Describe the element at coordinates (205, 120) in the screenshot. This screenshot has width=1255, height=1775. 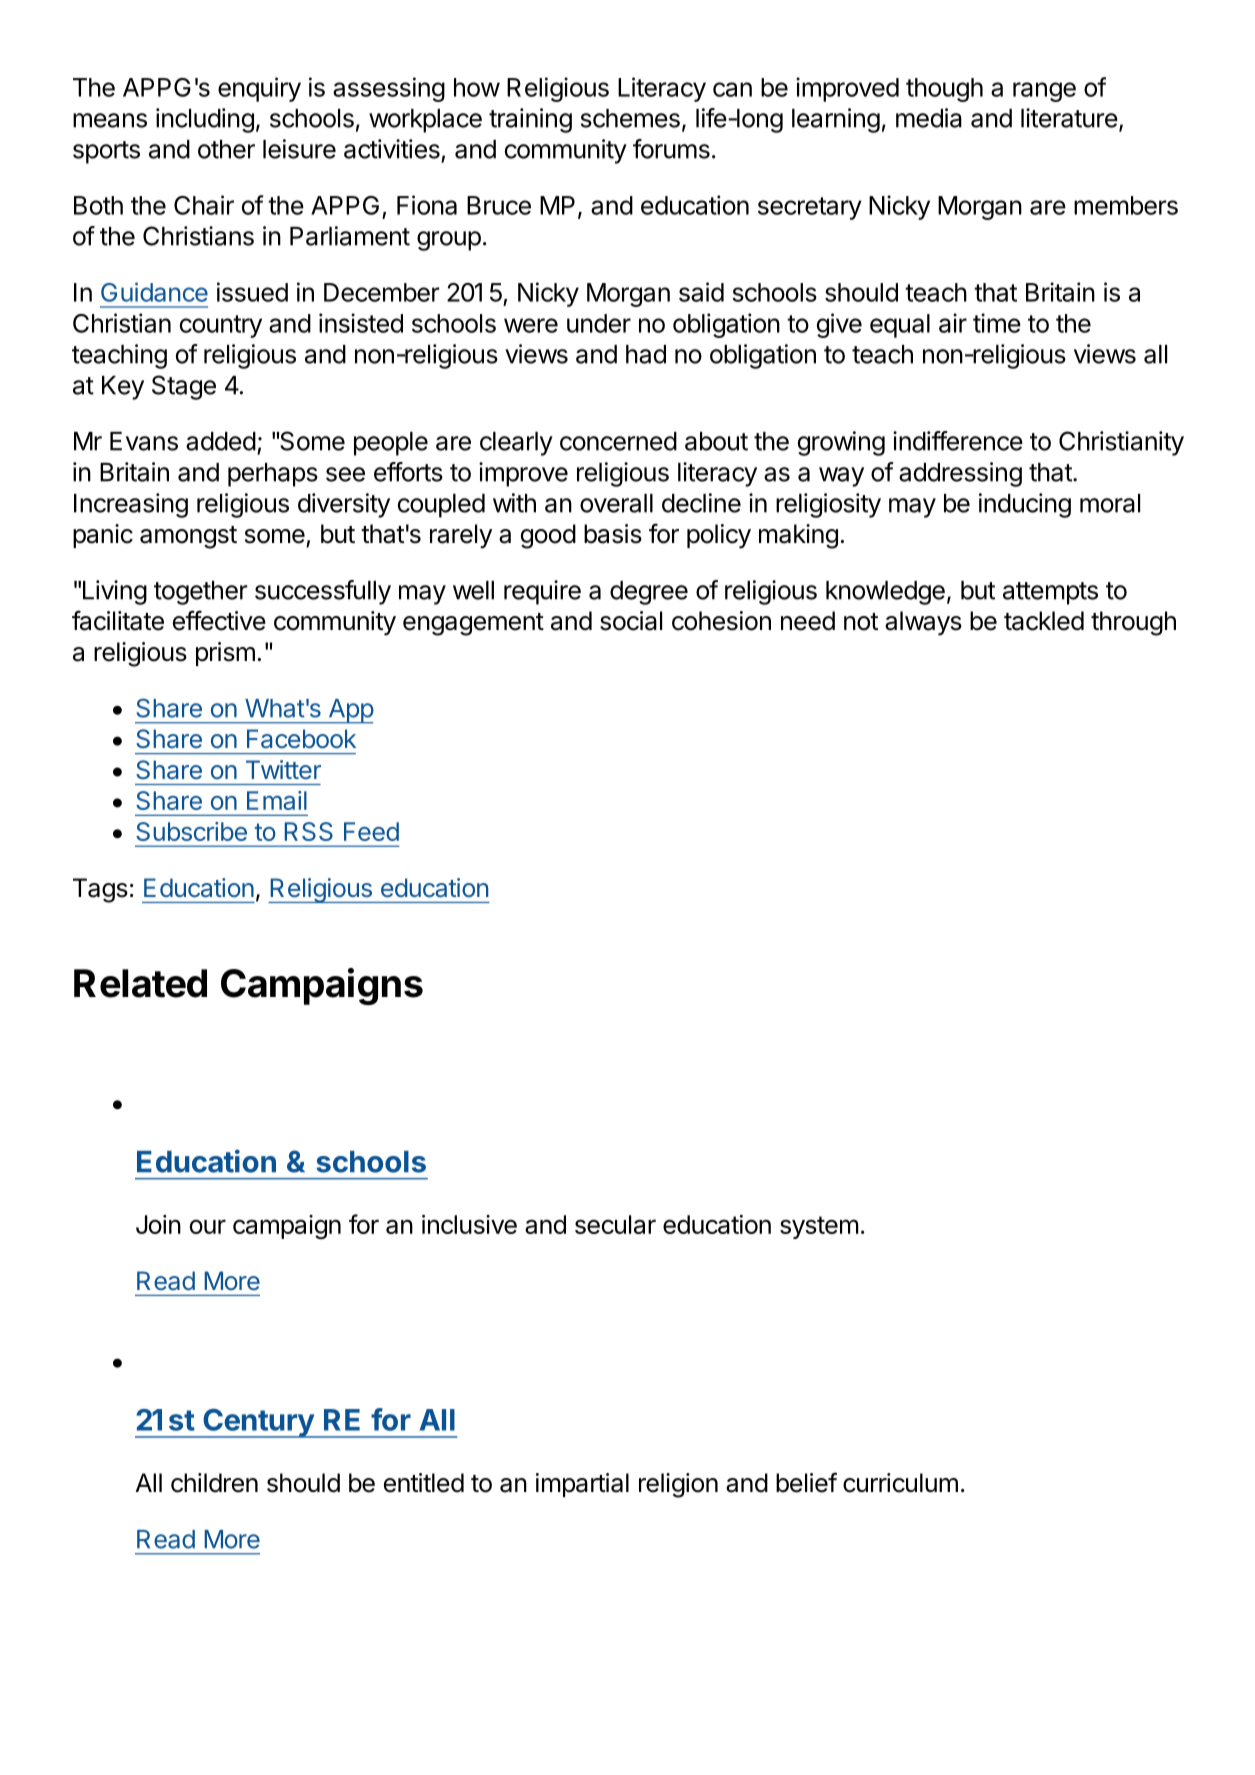
I see `including` at that location.
